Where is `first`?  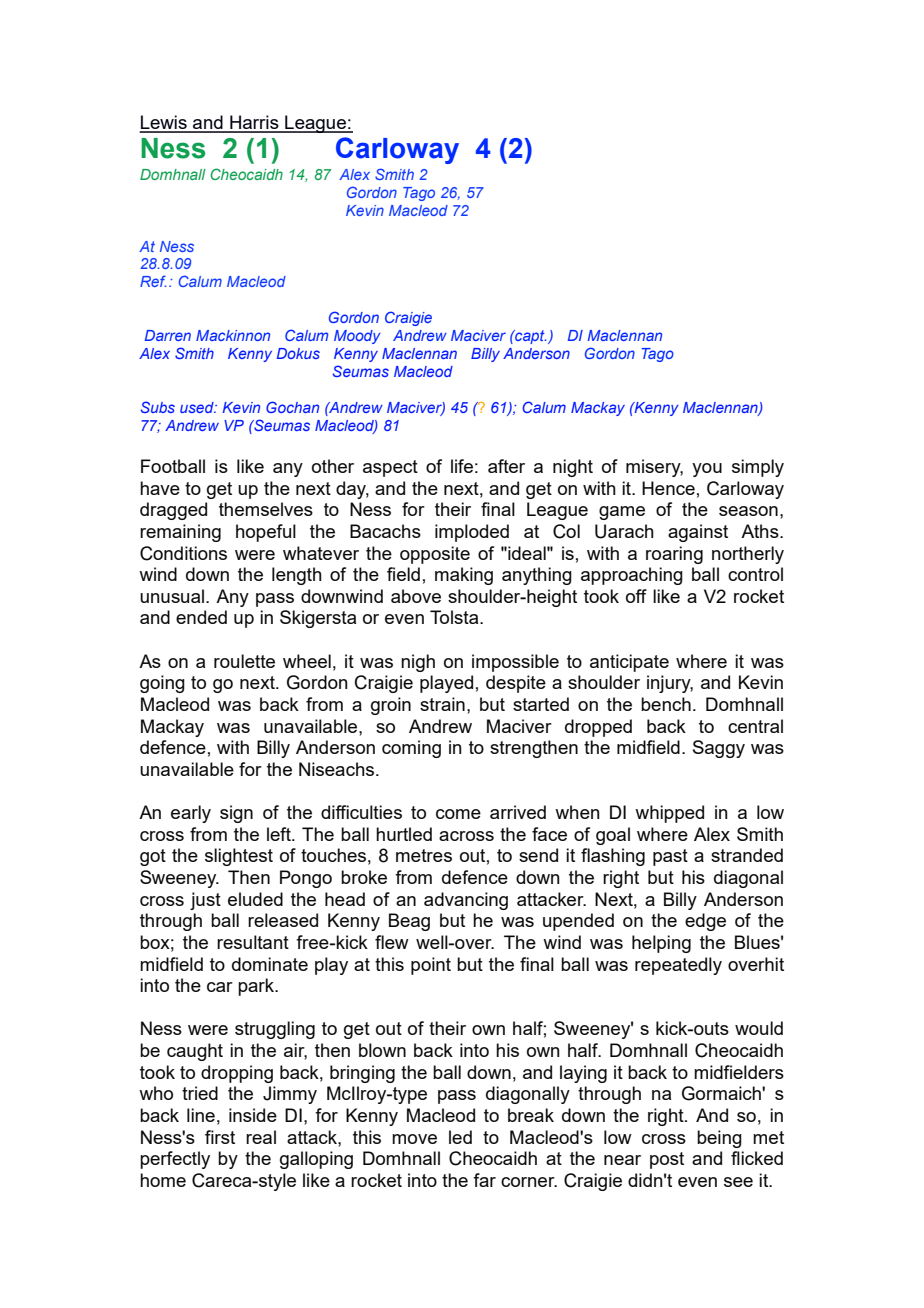
first is located at coordinates (220, 1137).
